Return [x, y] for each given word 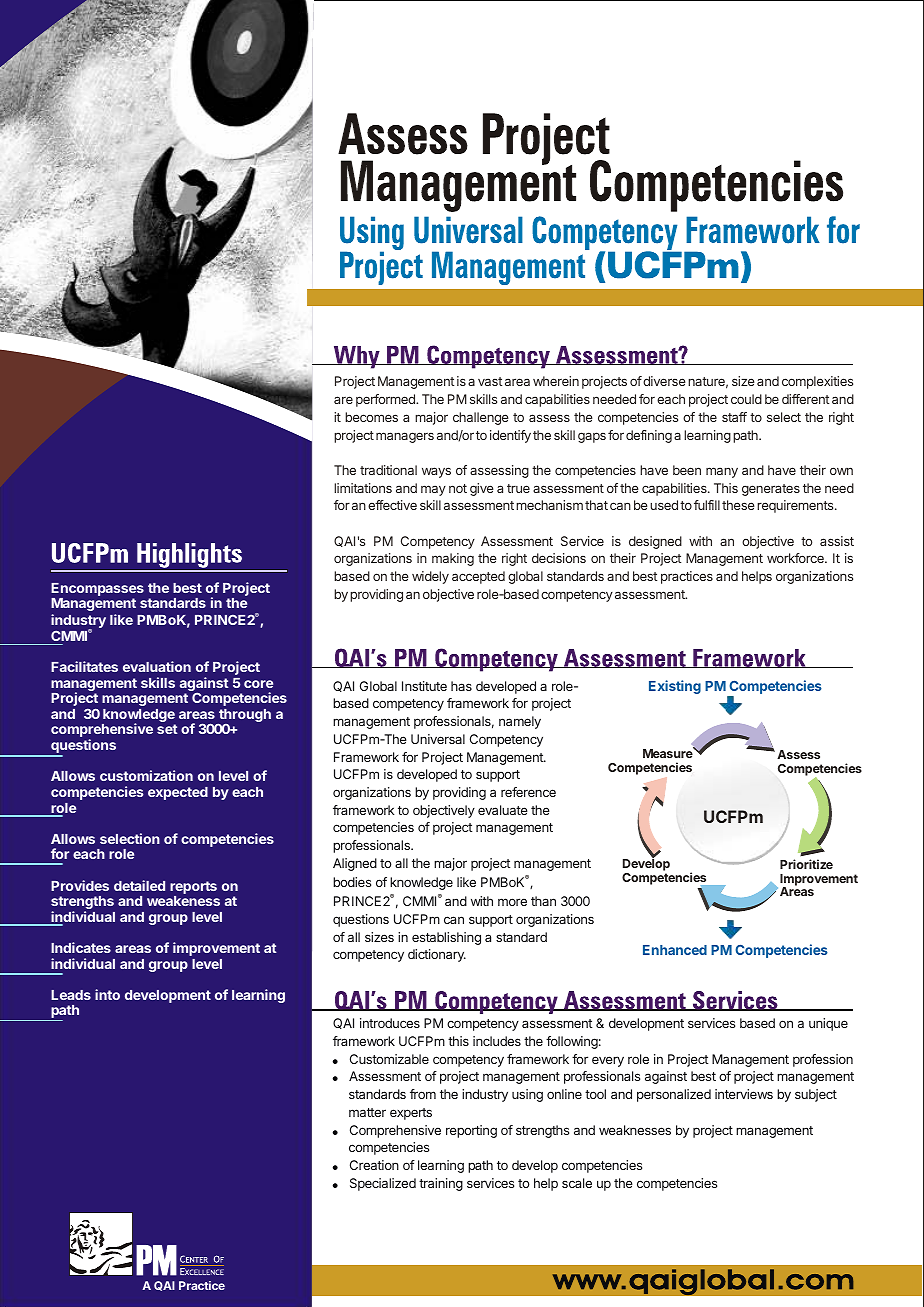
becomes [371, 417]
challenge [481, 418]
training [441, 1184]
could [746, 399]
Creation [374, 1165]
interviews [744, 1094]
